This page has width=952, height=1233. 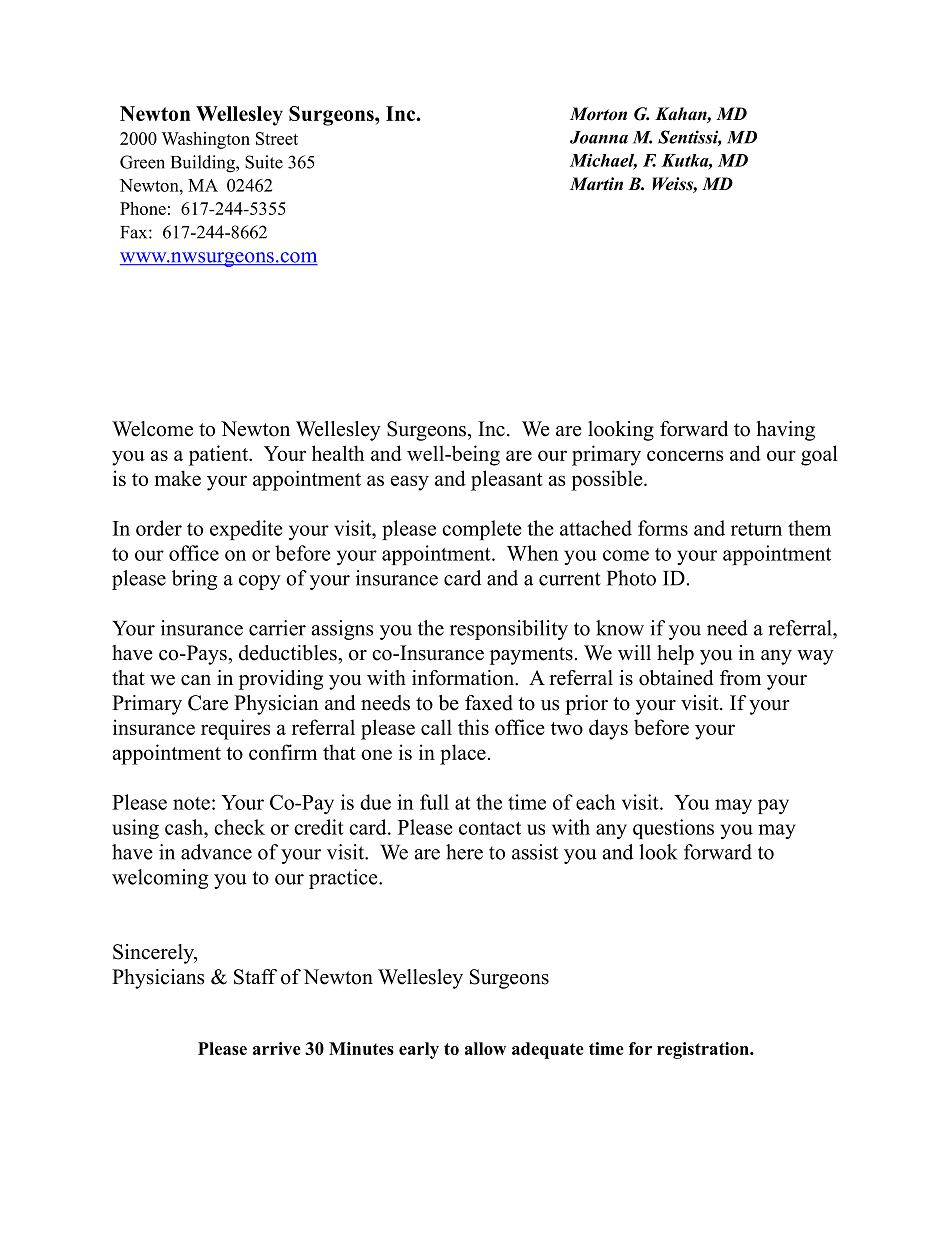 I want to click on contact, so click(x=490, y=828).
